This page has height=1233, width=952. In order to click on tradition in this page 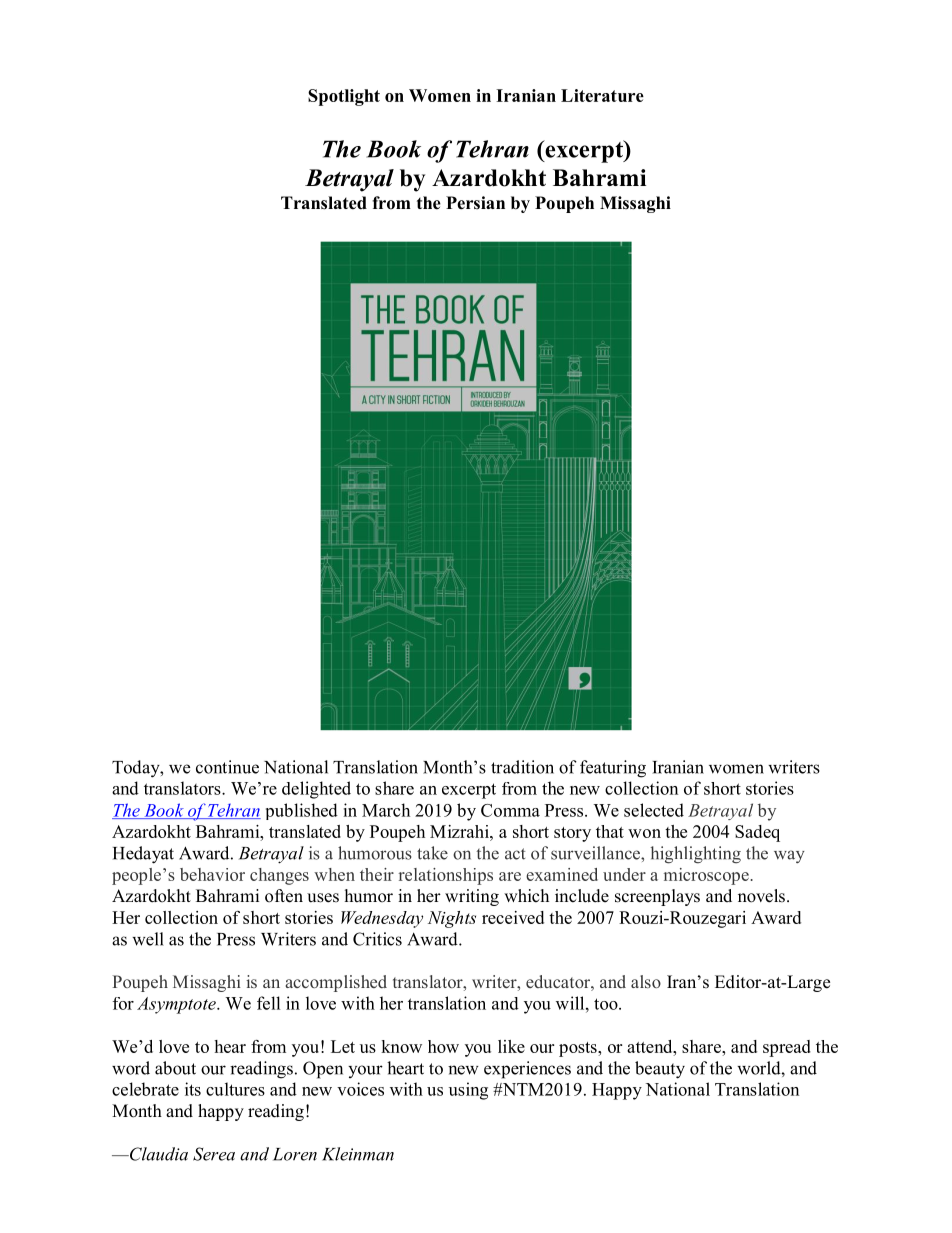, I will do `click(522, 767)`.
